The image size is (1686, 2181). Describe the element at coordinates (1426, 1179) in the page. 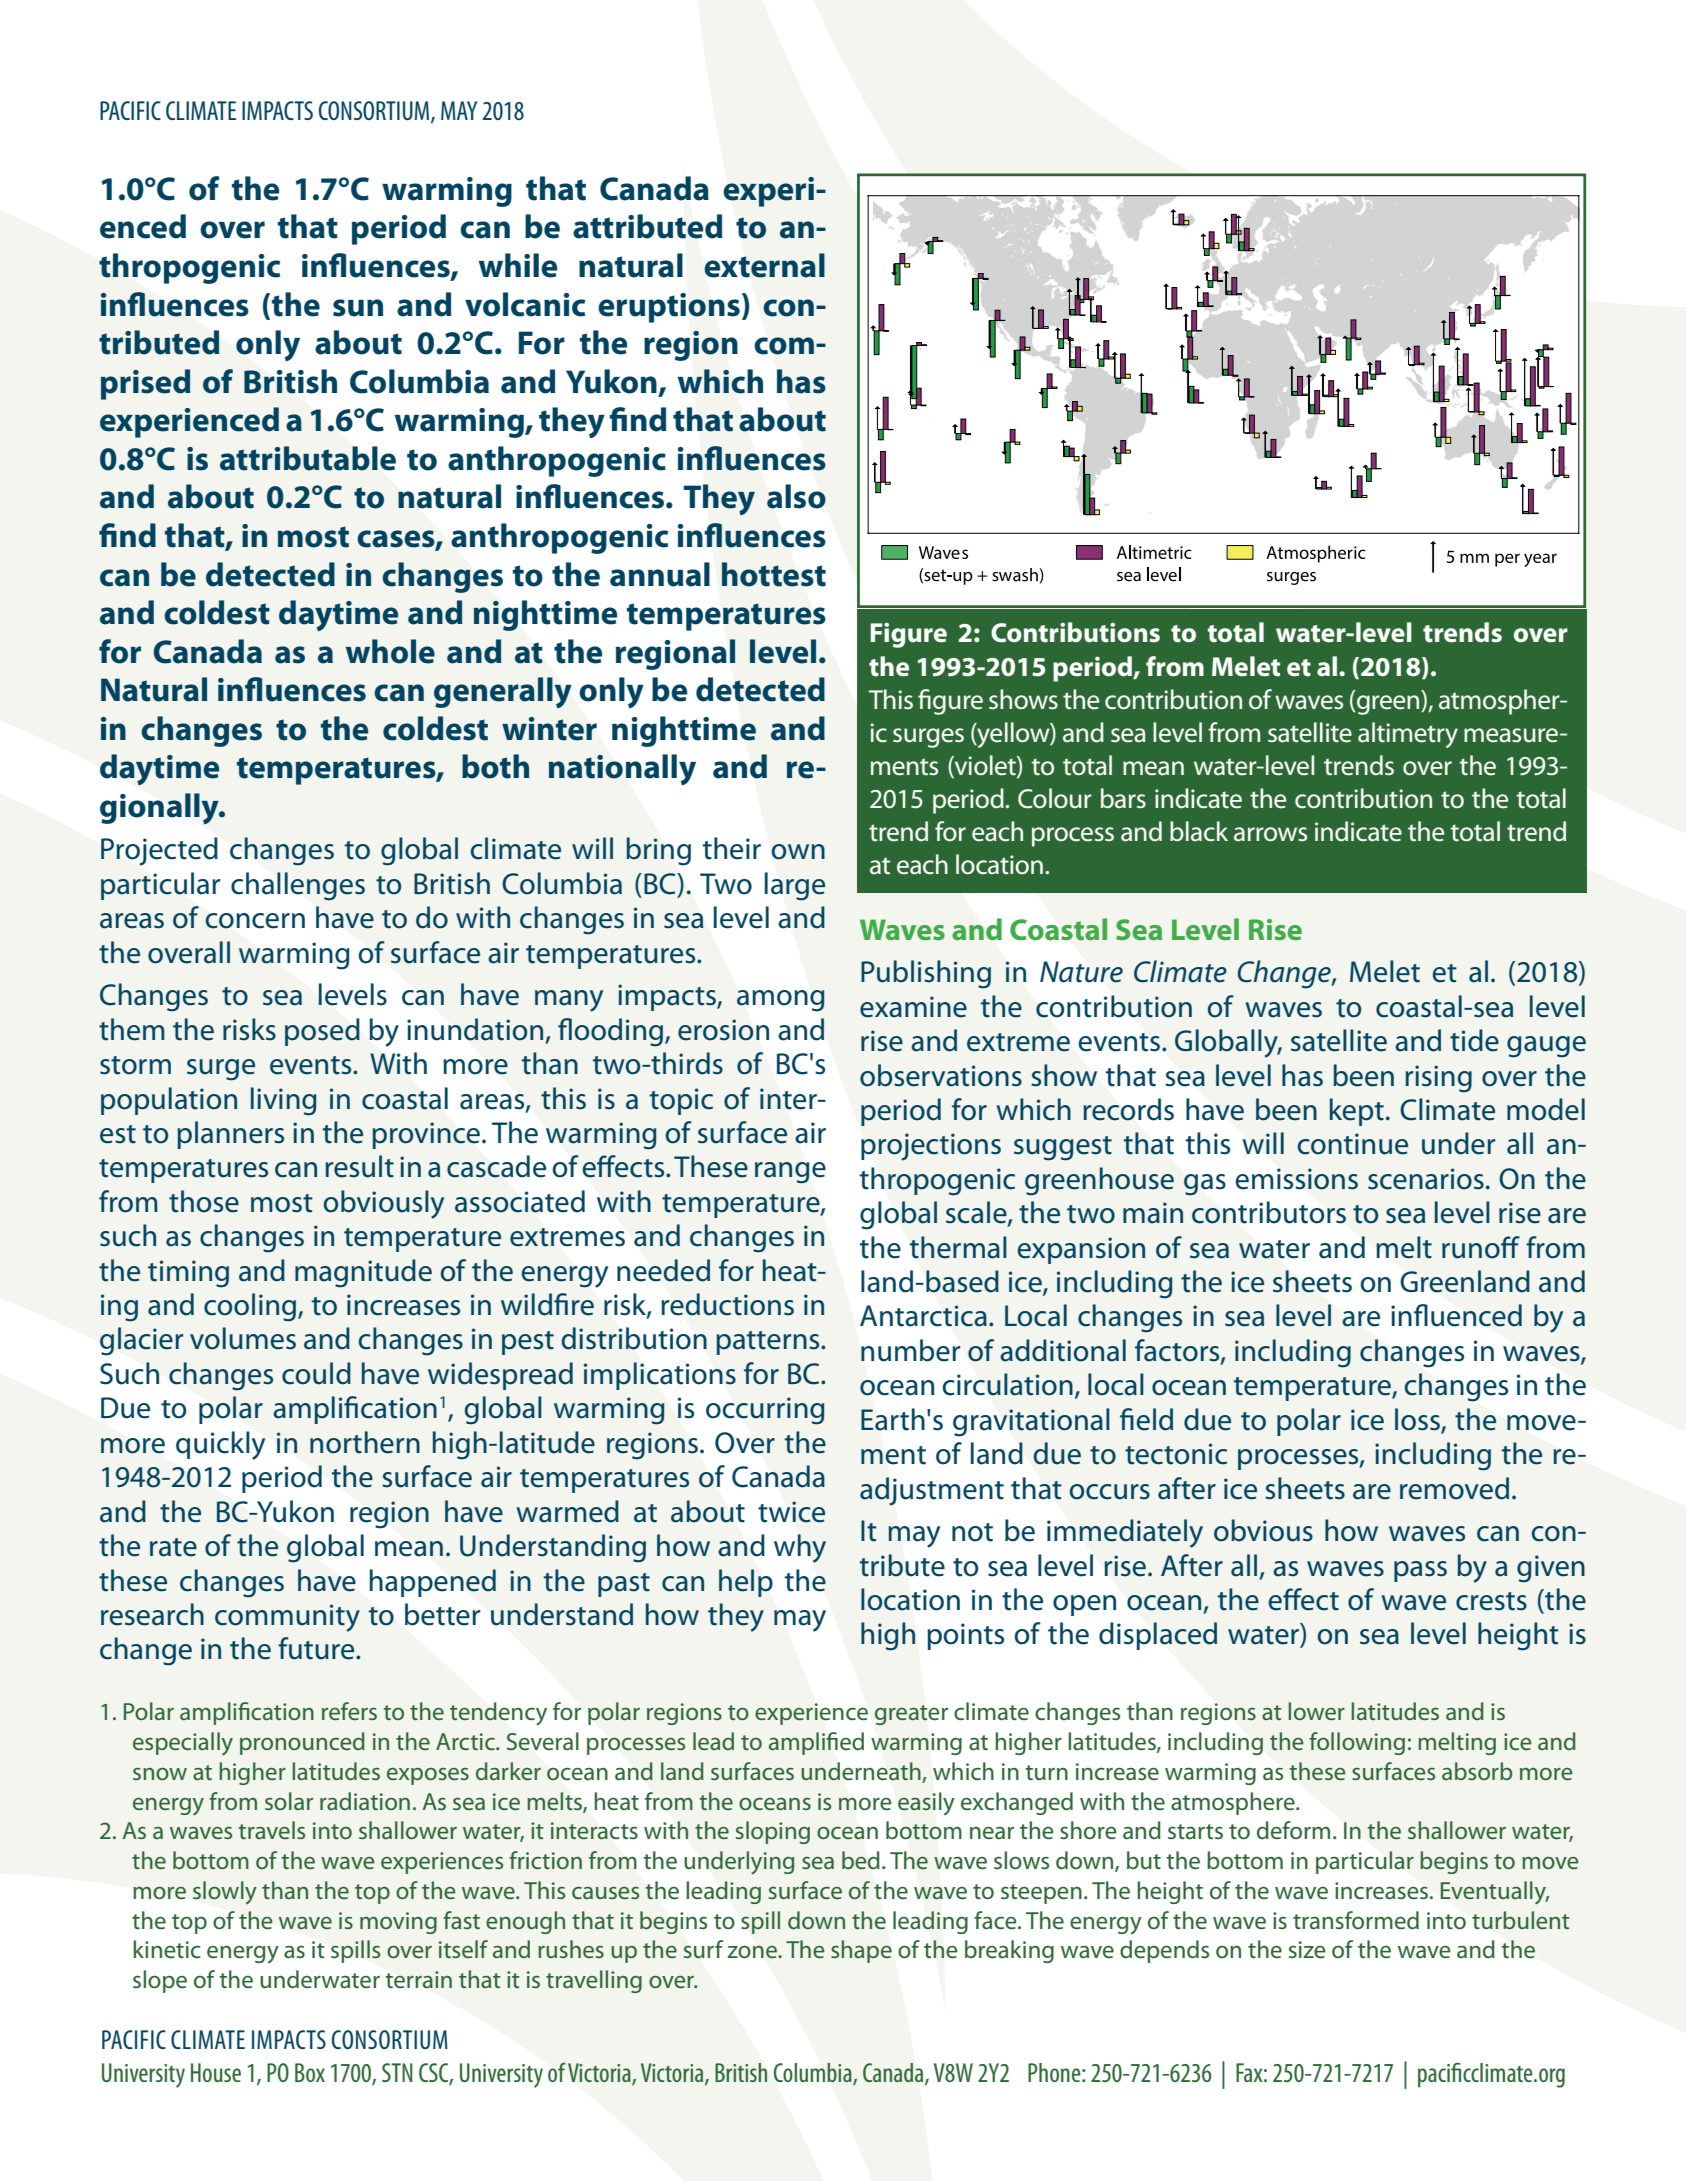

I see `scenarios` at that location.
